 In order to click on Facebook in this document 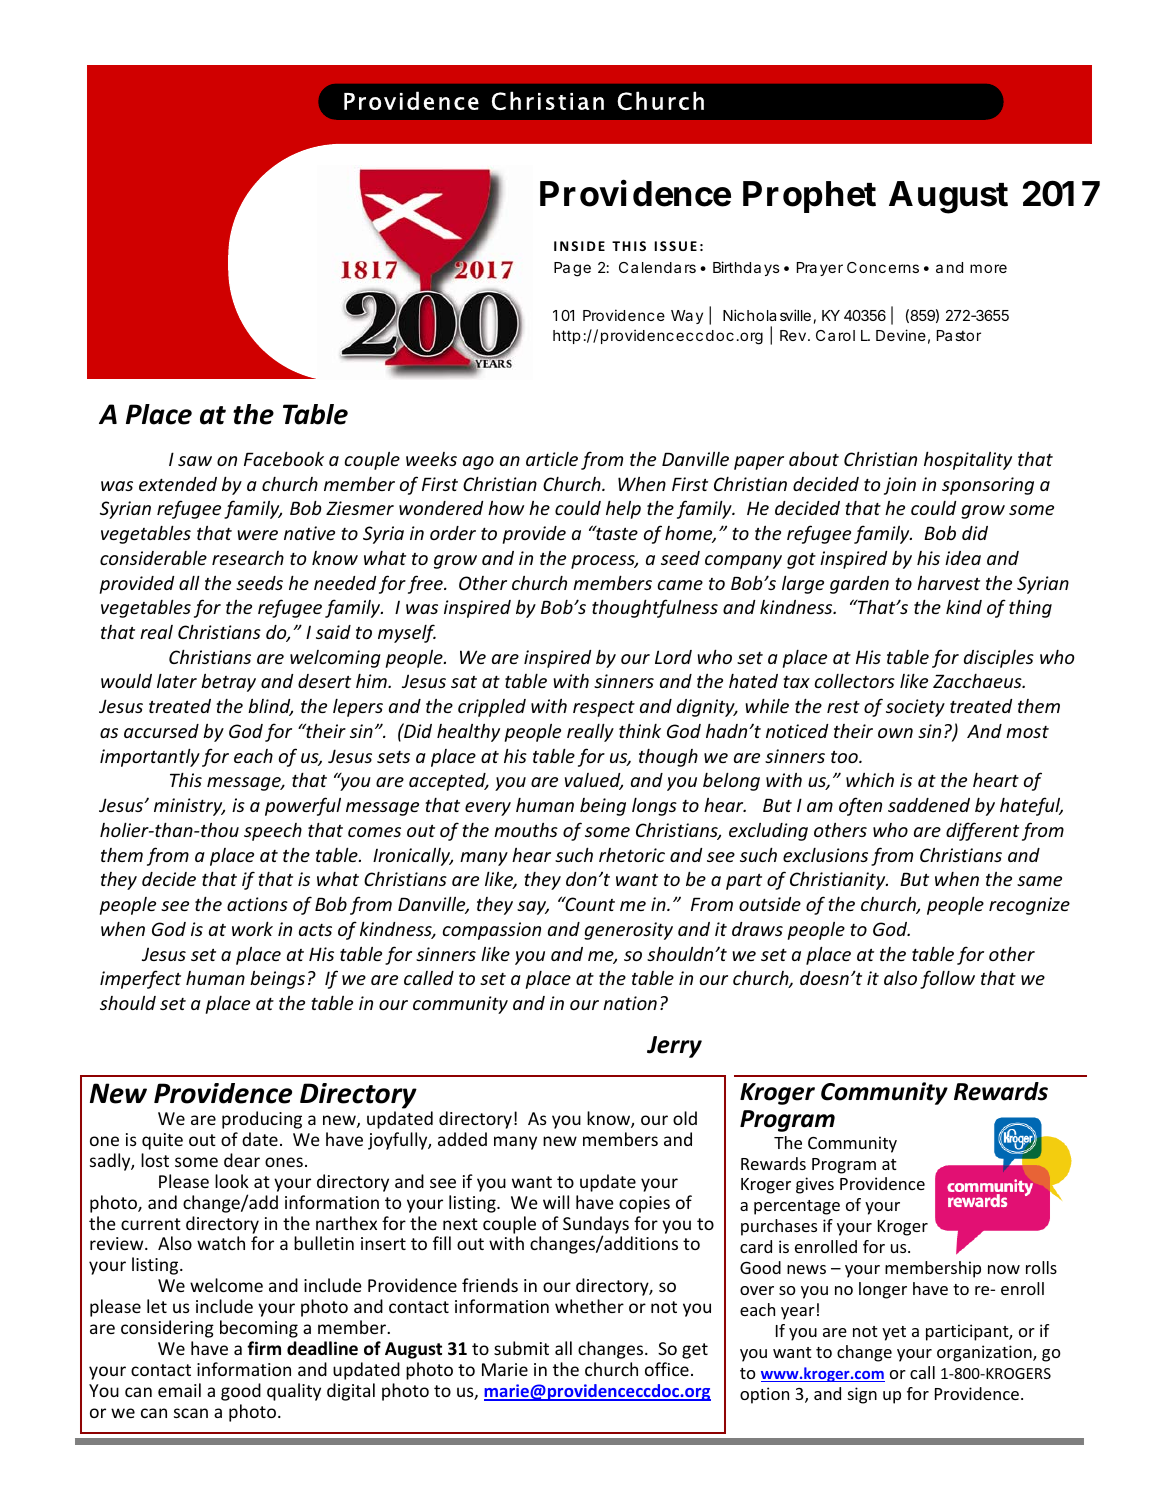, I will do `click(284, 458)`.
